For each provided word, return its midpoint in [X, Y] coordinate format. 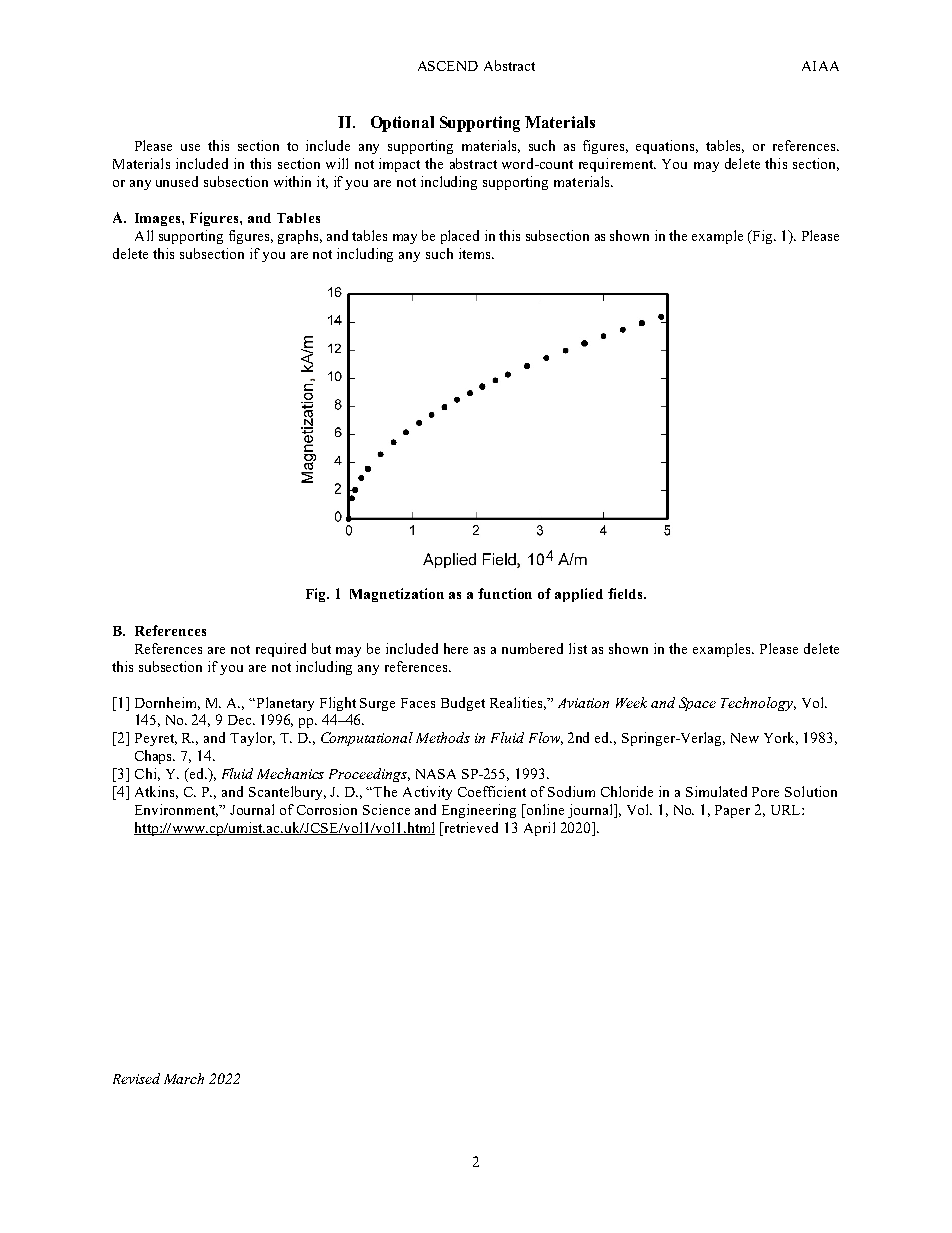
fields [626, 593]
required [281, 650]
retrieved [470, 829]
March [184, 1078]
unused [177, 181]
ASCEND [448, 66]
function [505, 593]
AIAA [820, 66]
